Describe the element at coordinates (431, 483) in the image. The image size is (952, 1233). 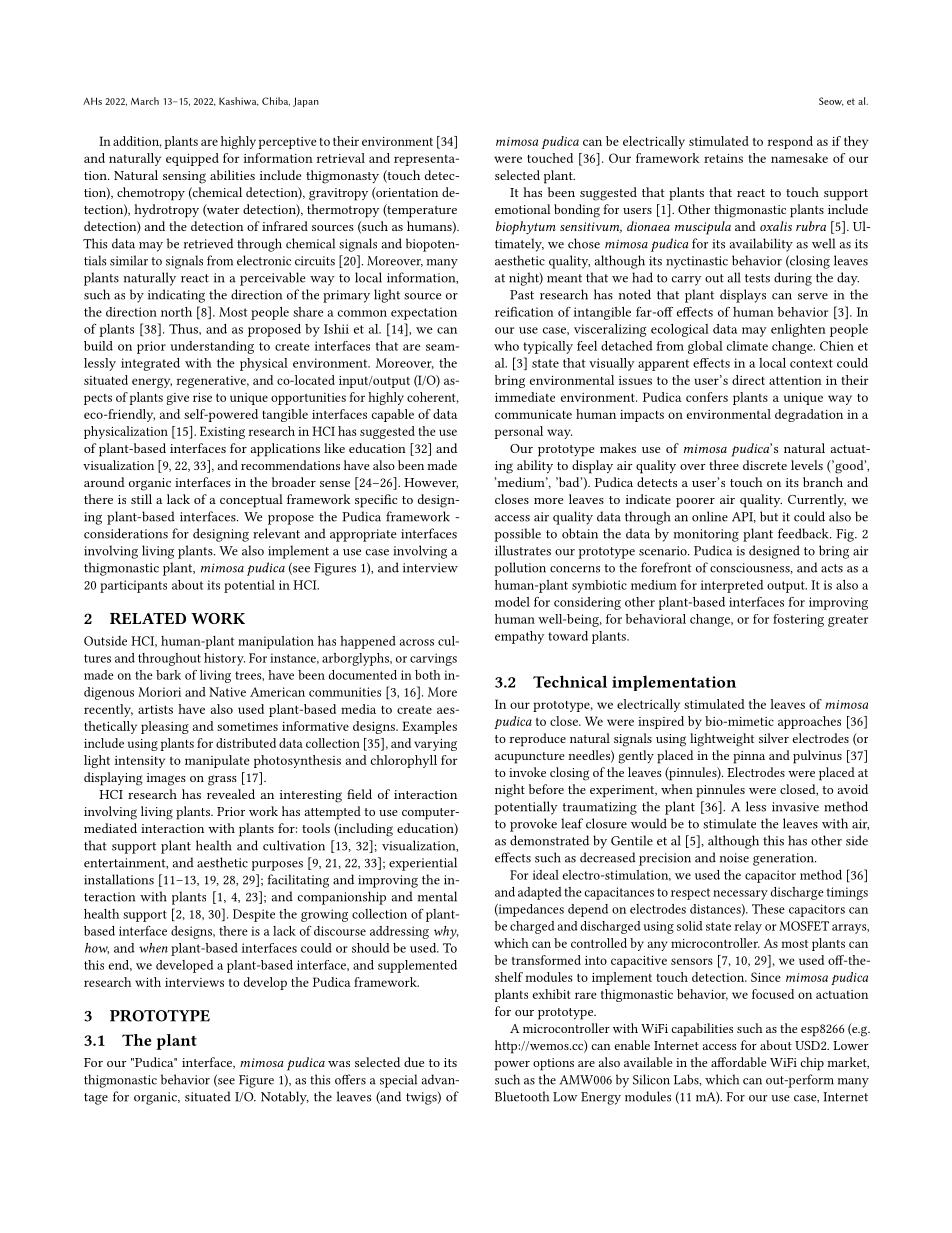
I see `However` at that location.
